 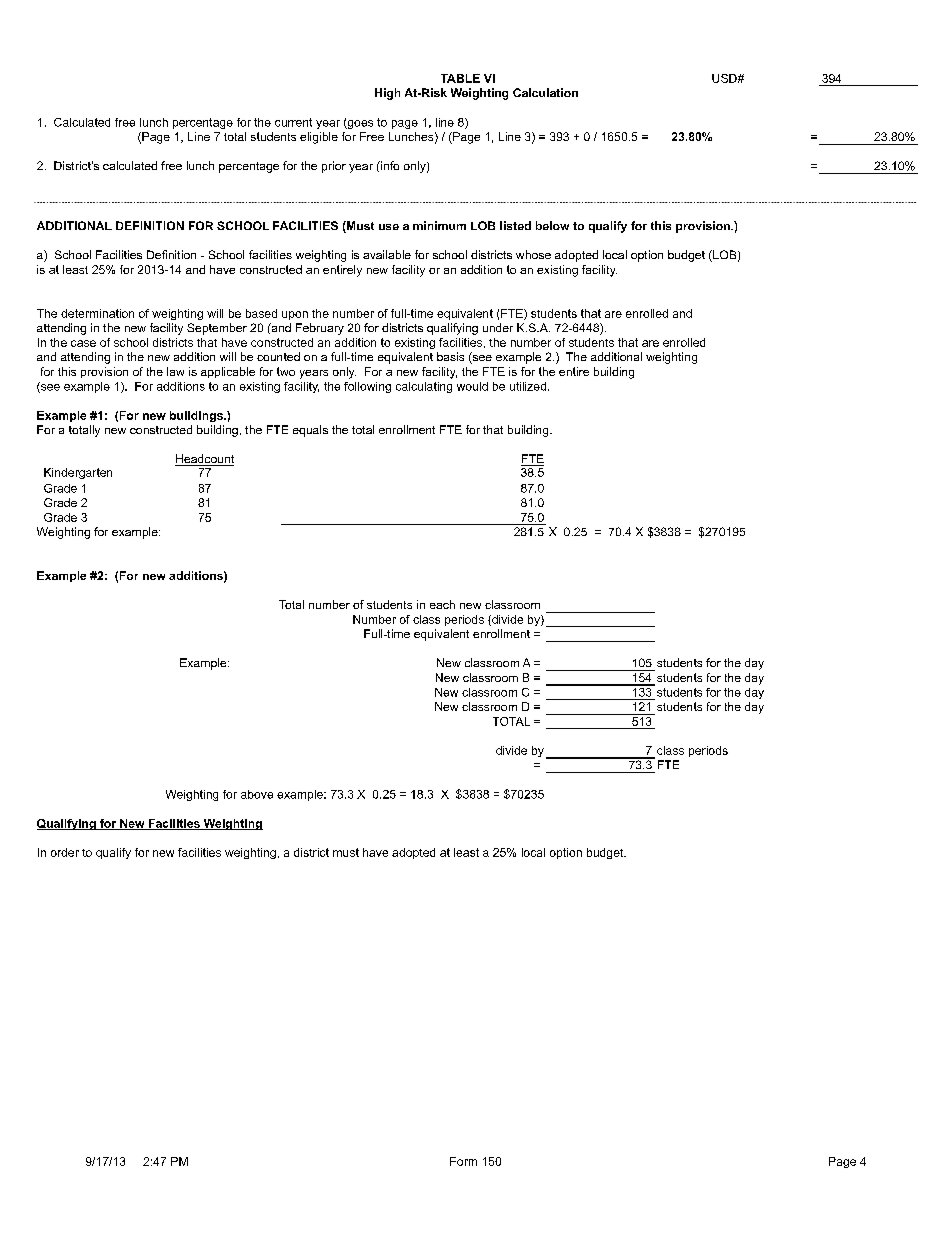 What do you see at coordinates (293, 122) in the screenshot?
I see `current` at bounding box center [293, 122].
